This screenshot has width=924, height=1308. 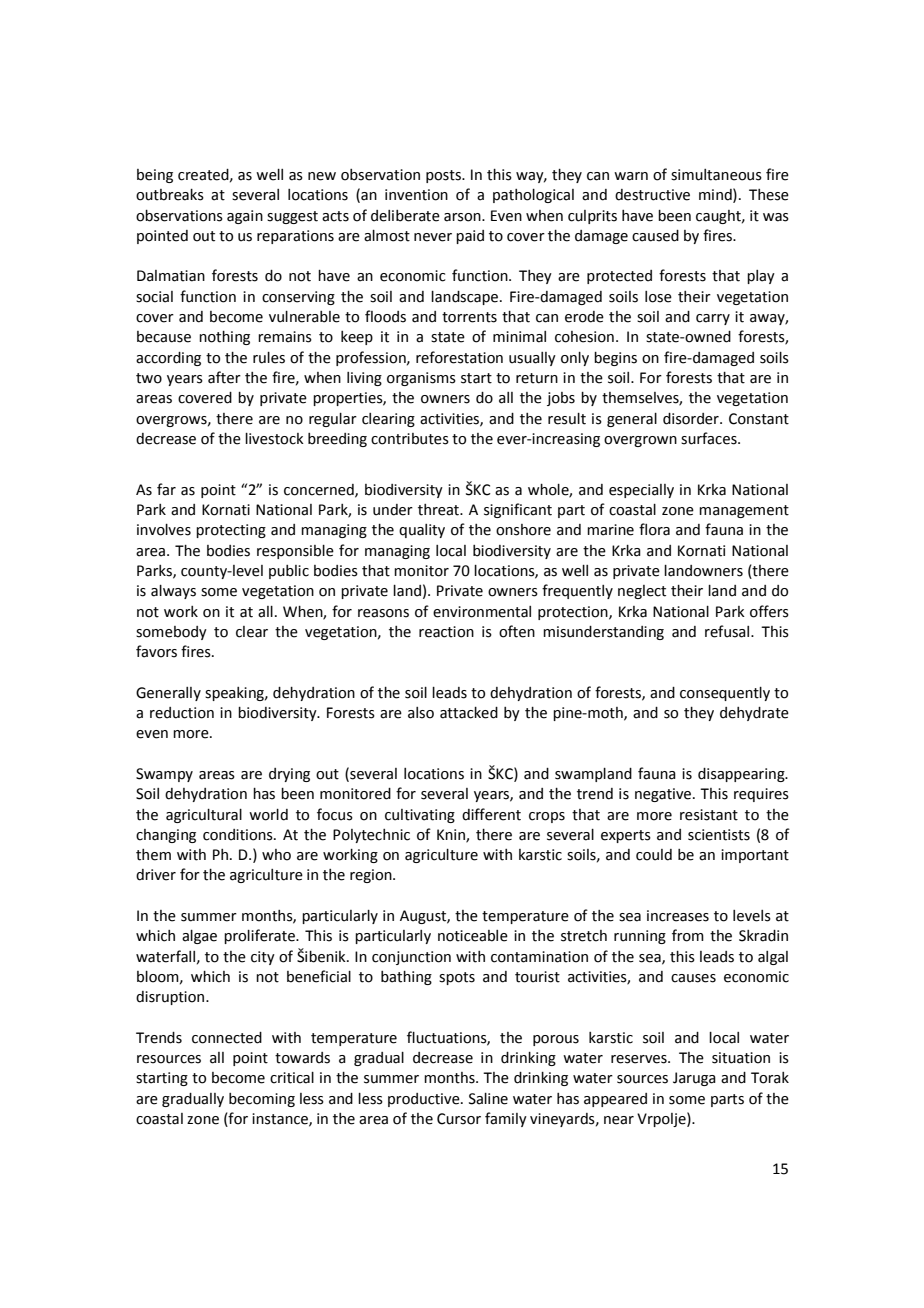 What do you see at coordinates (410, 439) in the screenshot?
I see `contributes` at bounding box center [410, 439].
